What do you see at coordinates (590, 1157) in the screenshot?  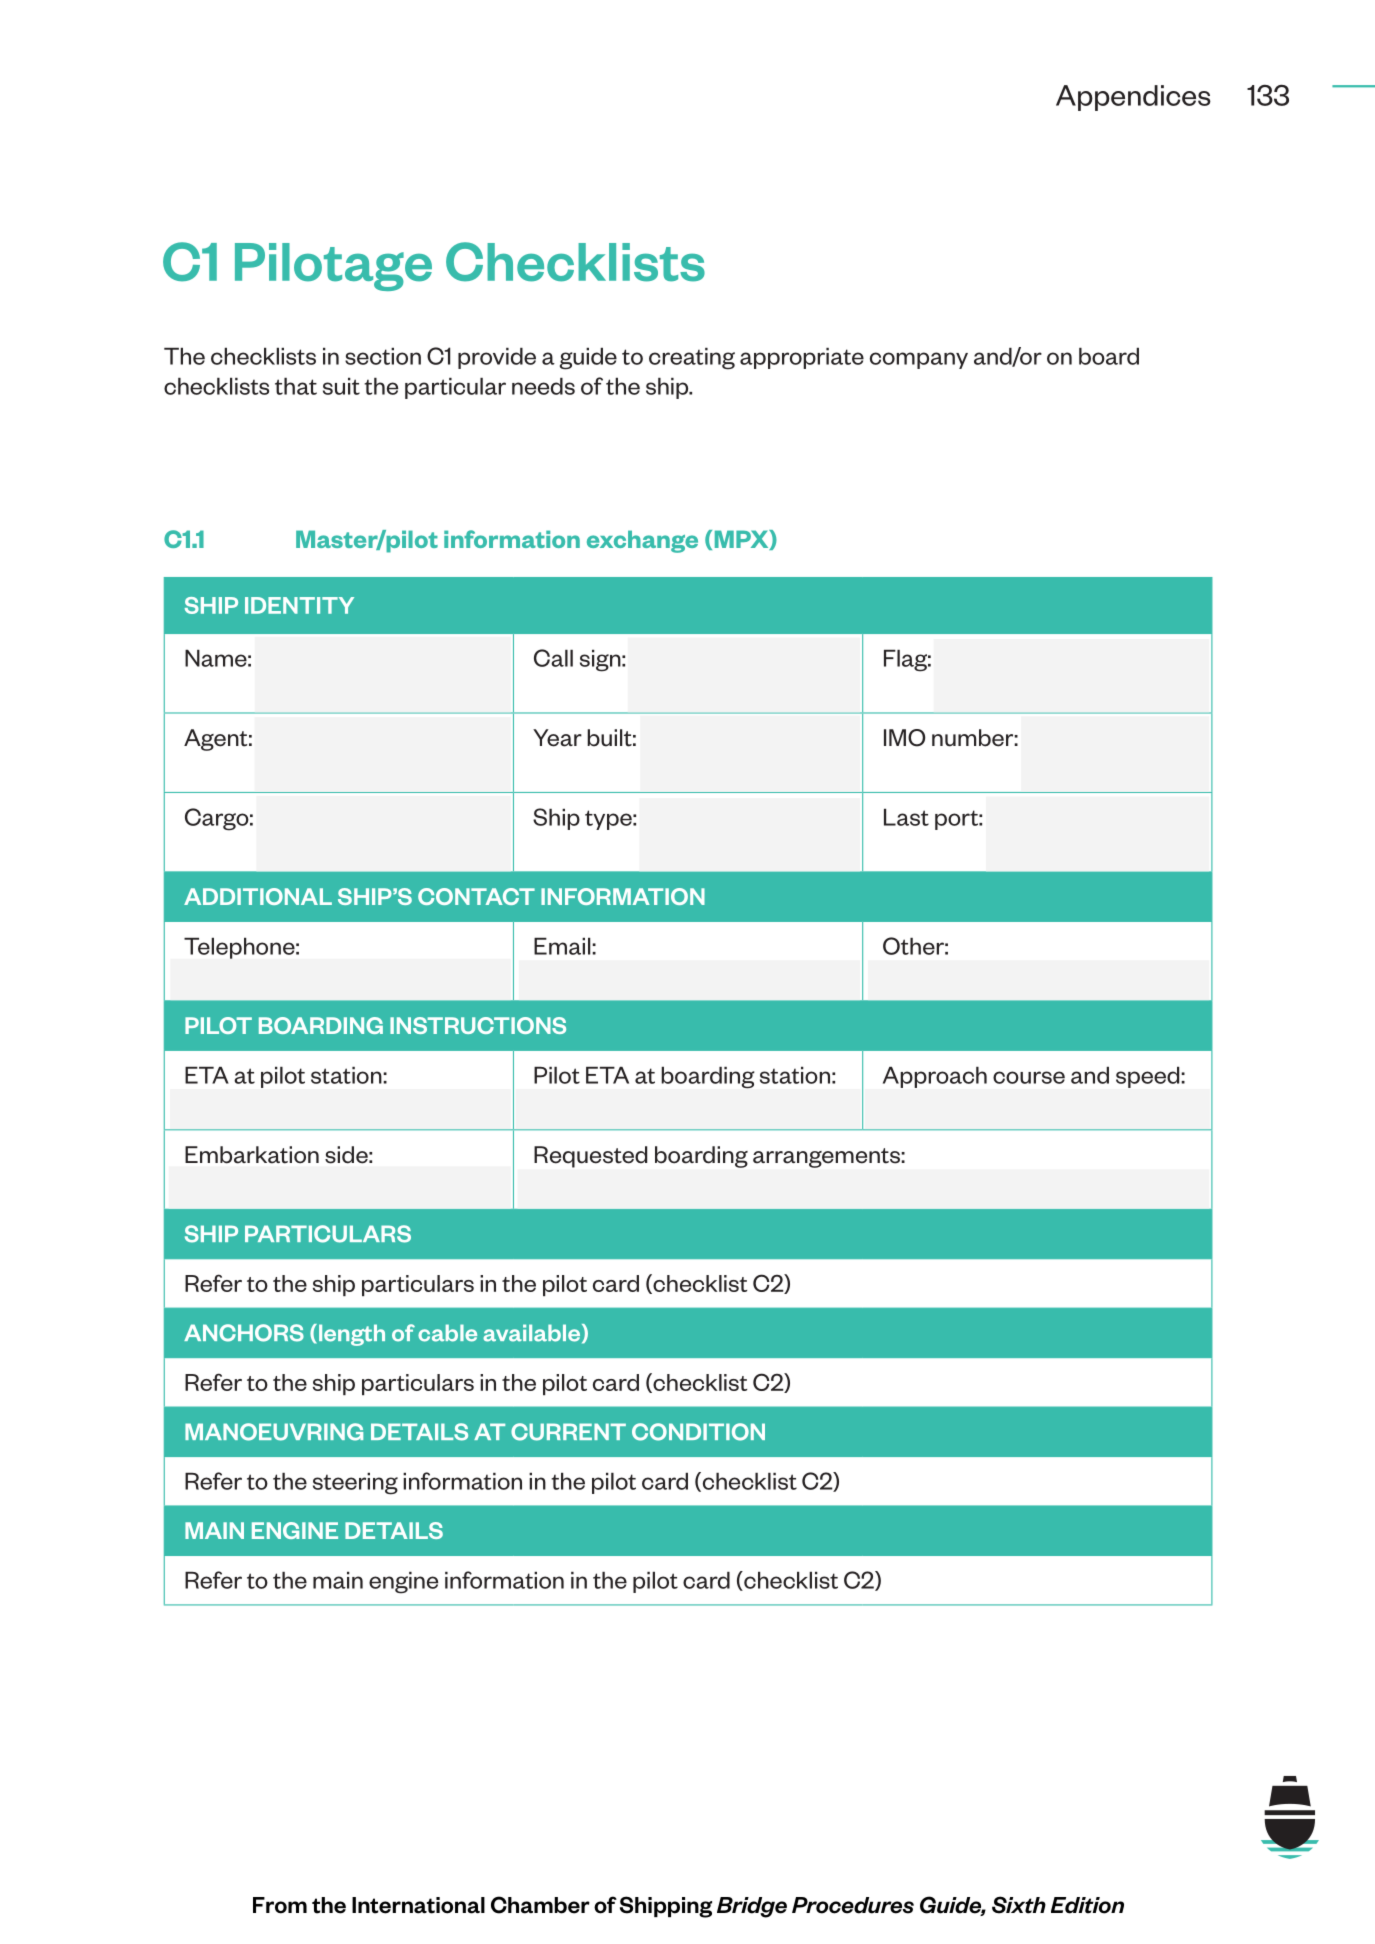 I see `Requested` at bounding box center [590, 1157].
